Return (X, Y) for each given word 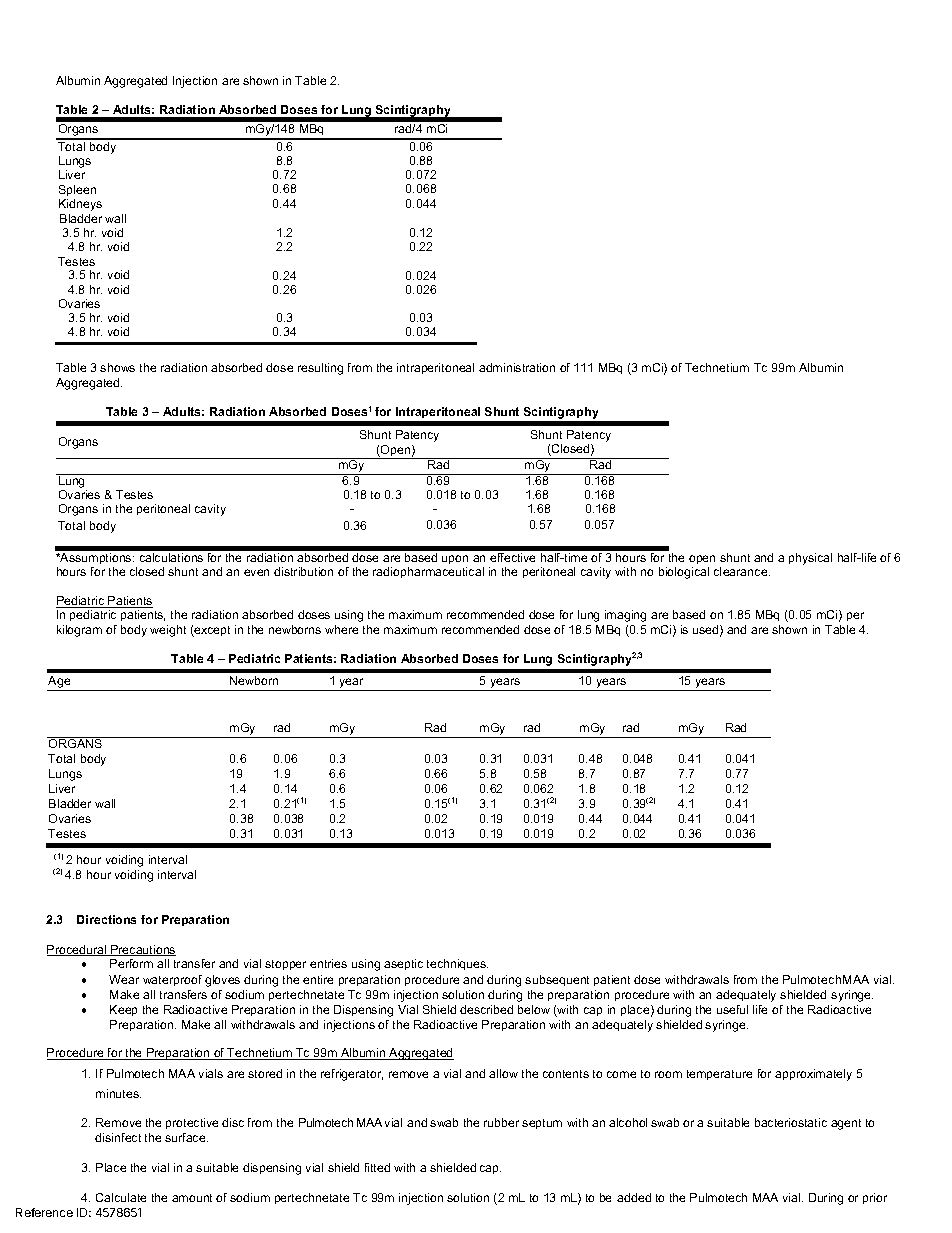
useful (732, 1009)
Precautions (142, 950)
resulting (320, 369)
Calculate (121, 1197)
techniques (457, 964)
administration (517, 367)
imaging (625, 616)
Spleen (77, 190)
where (341, 629)
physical (810, 559)
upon (455, 561)
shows (117, 367)
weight (168, 631)
